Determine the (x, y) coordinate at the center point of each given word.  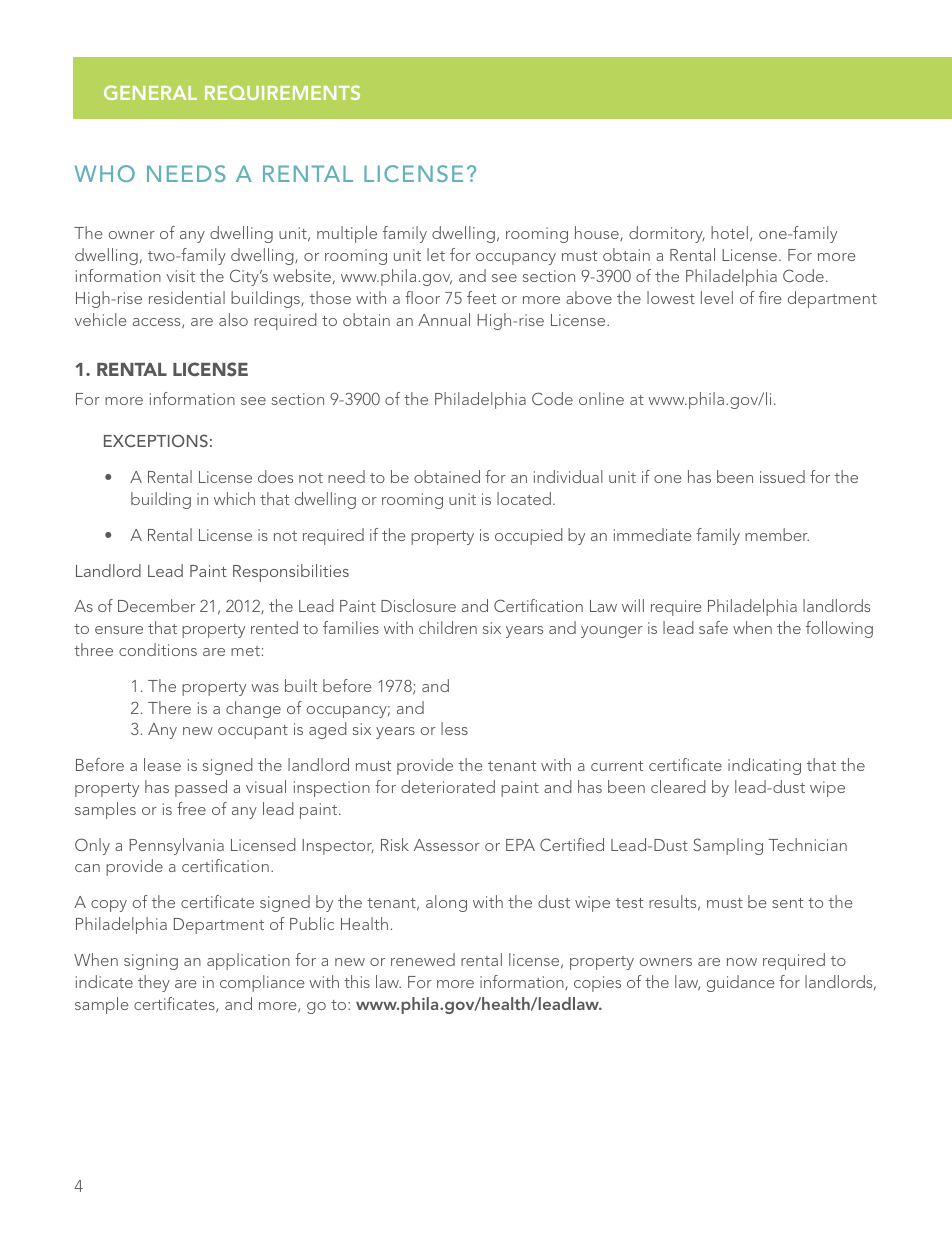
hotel (729, 232)
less (454, 728)
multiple (347, 234)
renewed (423, 959)
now (742, 962)
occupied (529, 536)
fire (770, 297)
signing (151, 962)
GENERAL (150, 92)
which (234, 498)
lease (162, 764)
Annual (444, 319)
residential (187, 297)
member (777, 534)
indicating (764, 766)
